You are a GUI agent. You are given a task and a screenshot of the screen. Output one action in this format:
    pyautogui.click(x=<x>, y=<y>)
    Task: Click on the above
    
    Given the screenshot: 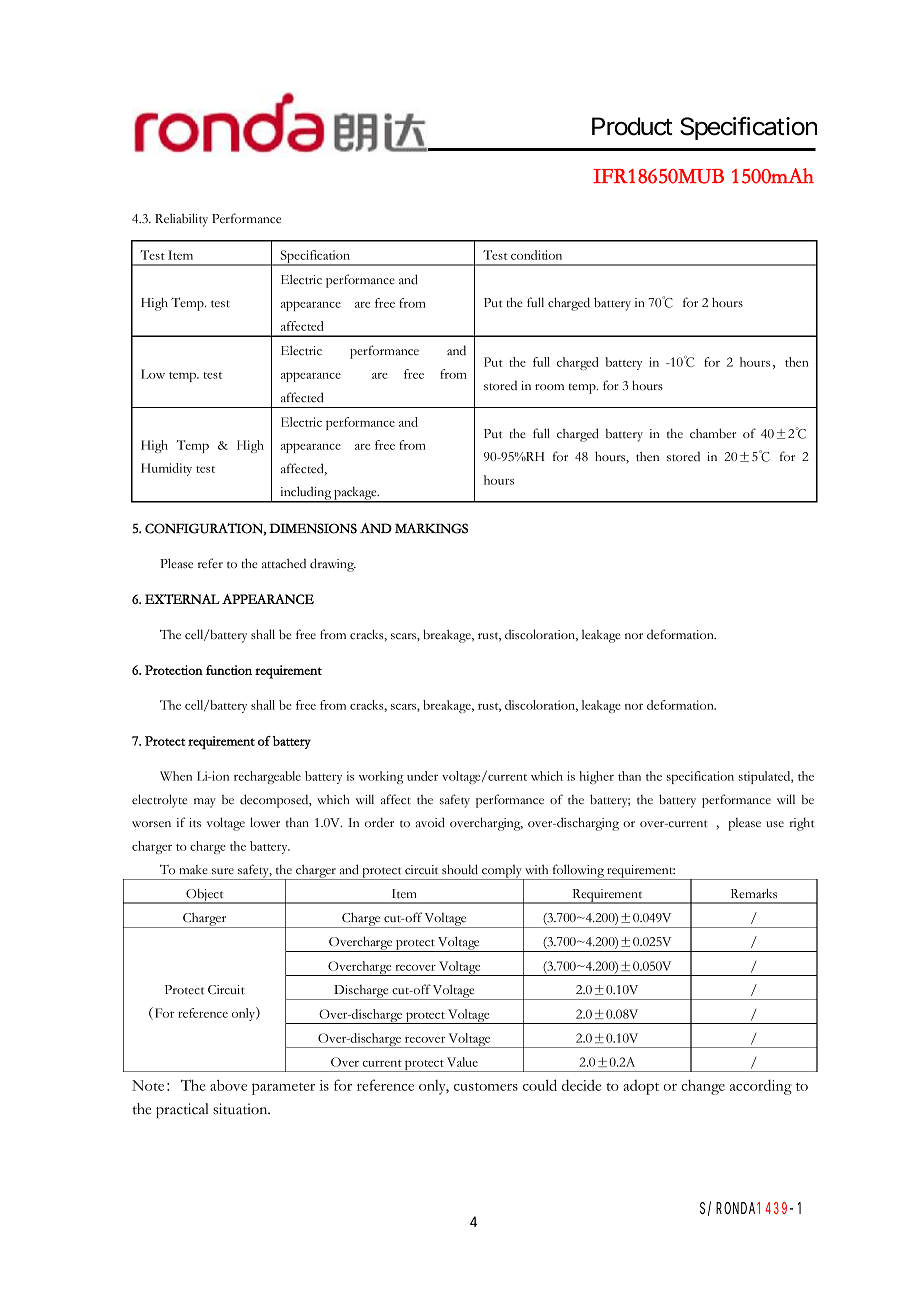 What is the action you would take?
    pyautogui.click(x=228, y=1085)
